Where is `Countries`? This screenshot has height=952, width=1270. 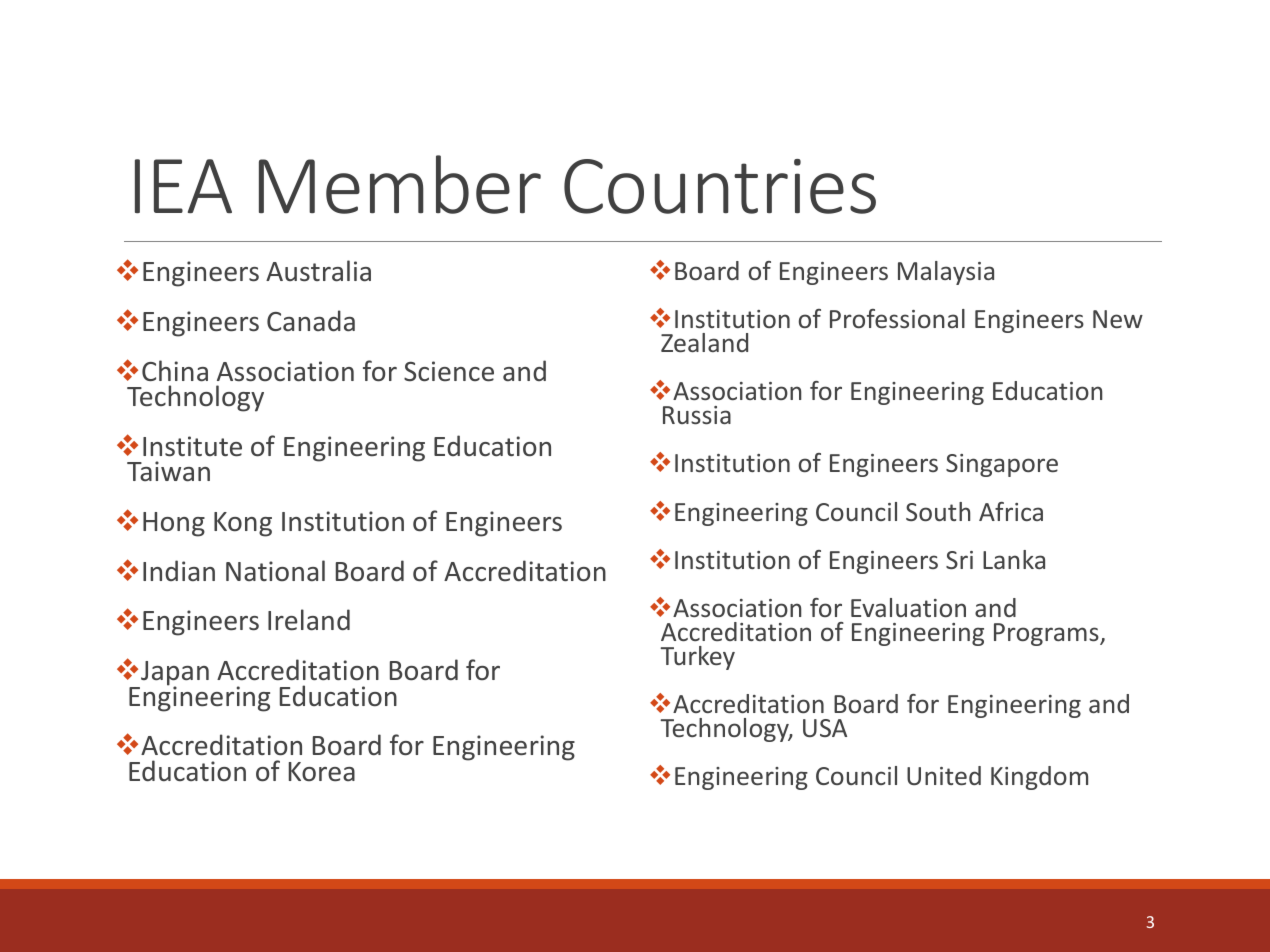
Countries is located at coordinates (720, 186).
